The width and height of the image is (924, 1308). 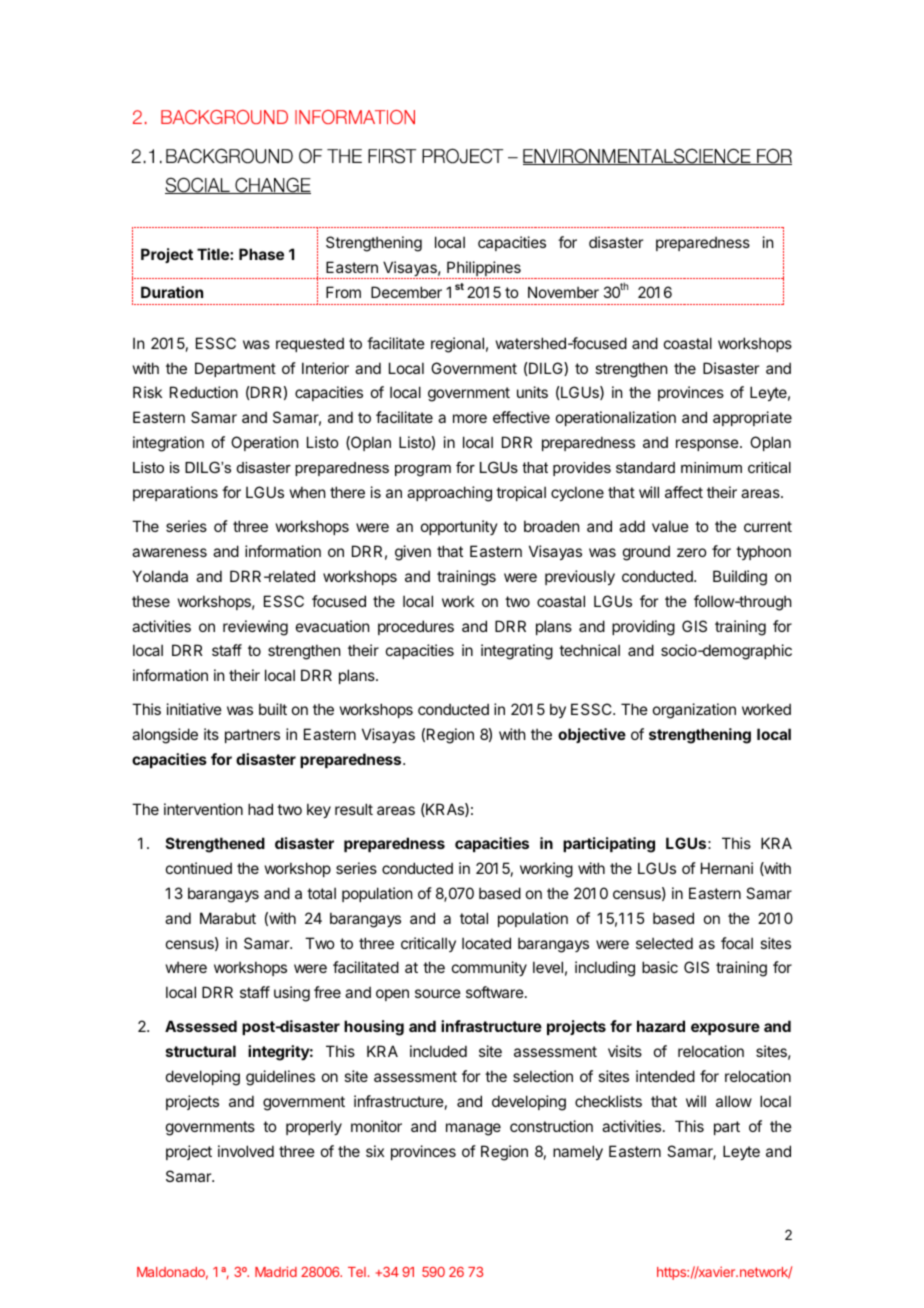 What do you see at coordinates (694, 711) in the image?
I see `organization` at bounding box center [694, 711].
